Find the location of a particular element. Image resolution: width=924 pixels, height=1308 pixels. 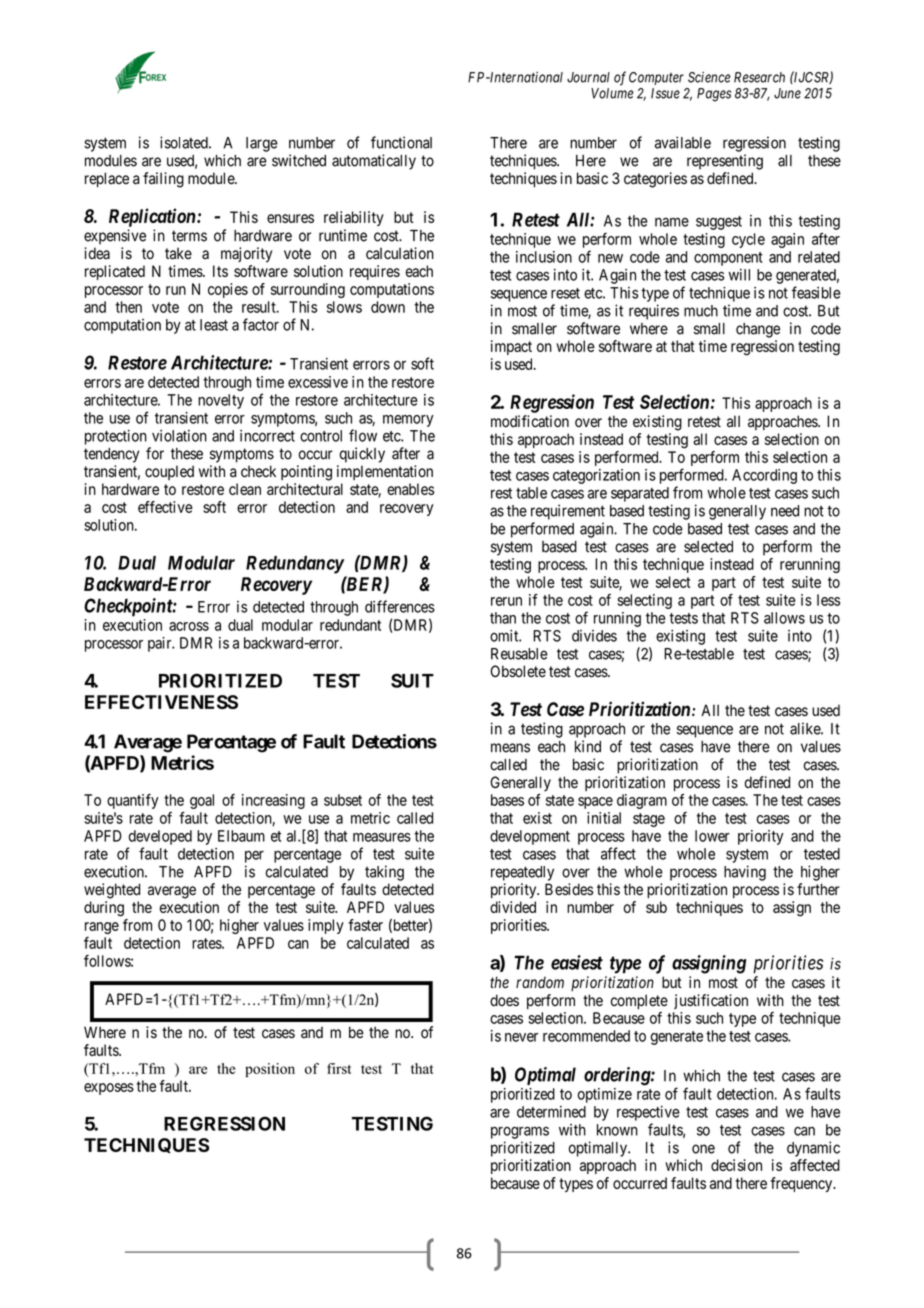

decision is located at coordinates (736, 1165).
